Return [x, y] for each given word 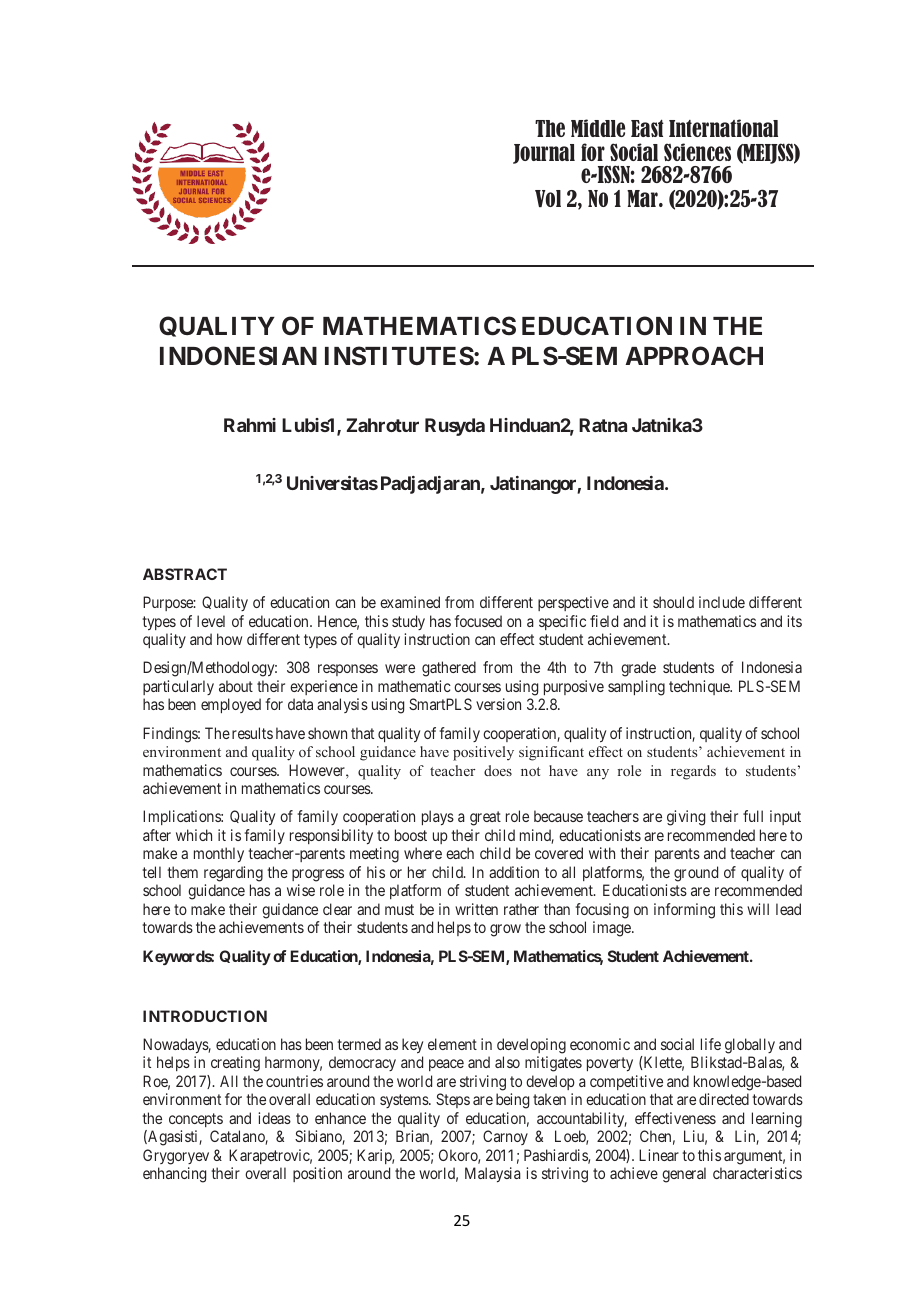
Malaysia [493, 1174]
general [684, 1175]
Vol [548, 198]
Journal [544, 154]
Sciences [697, 152]
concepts [196, 1120]
